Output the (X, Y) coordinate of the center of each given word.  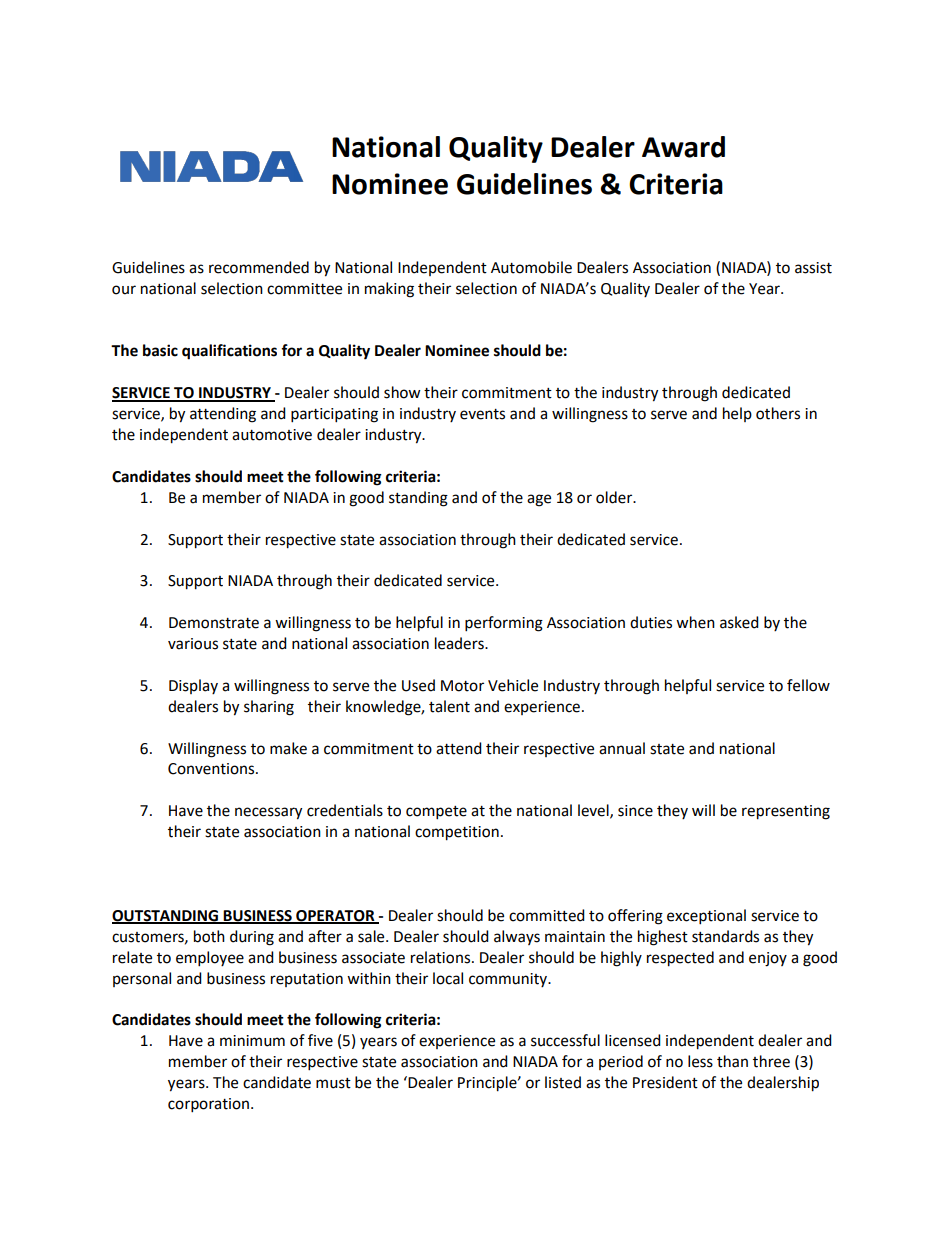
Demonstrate (214, 623)
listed (563, 1082)
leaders (460, 643)
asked (739, 622)
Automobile (531, 267)
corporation (210, 1105)
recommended (259, 267)
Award (683, 147)
